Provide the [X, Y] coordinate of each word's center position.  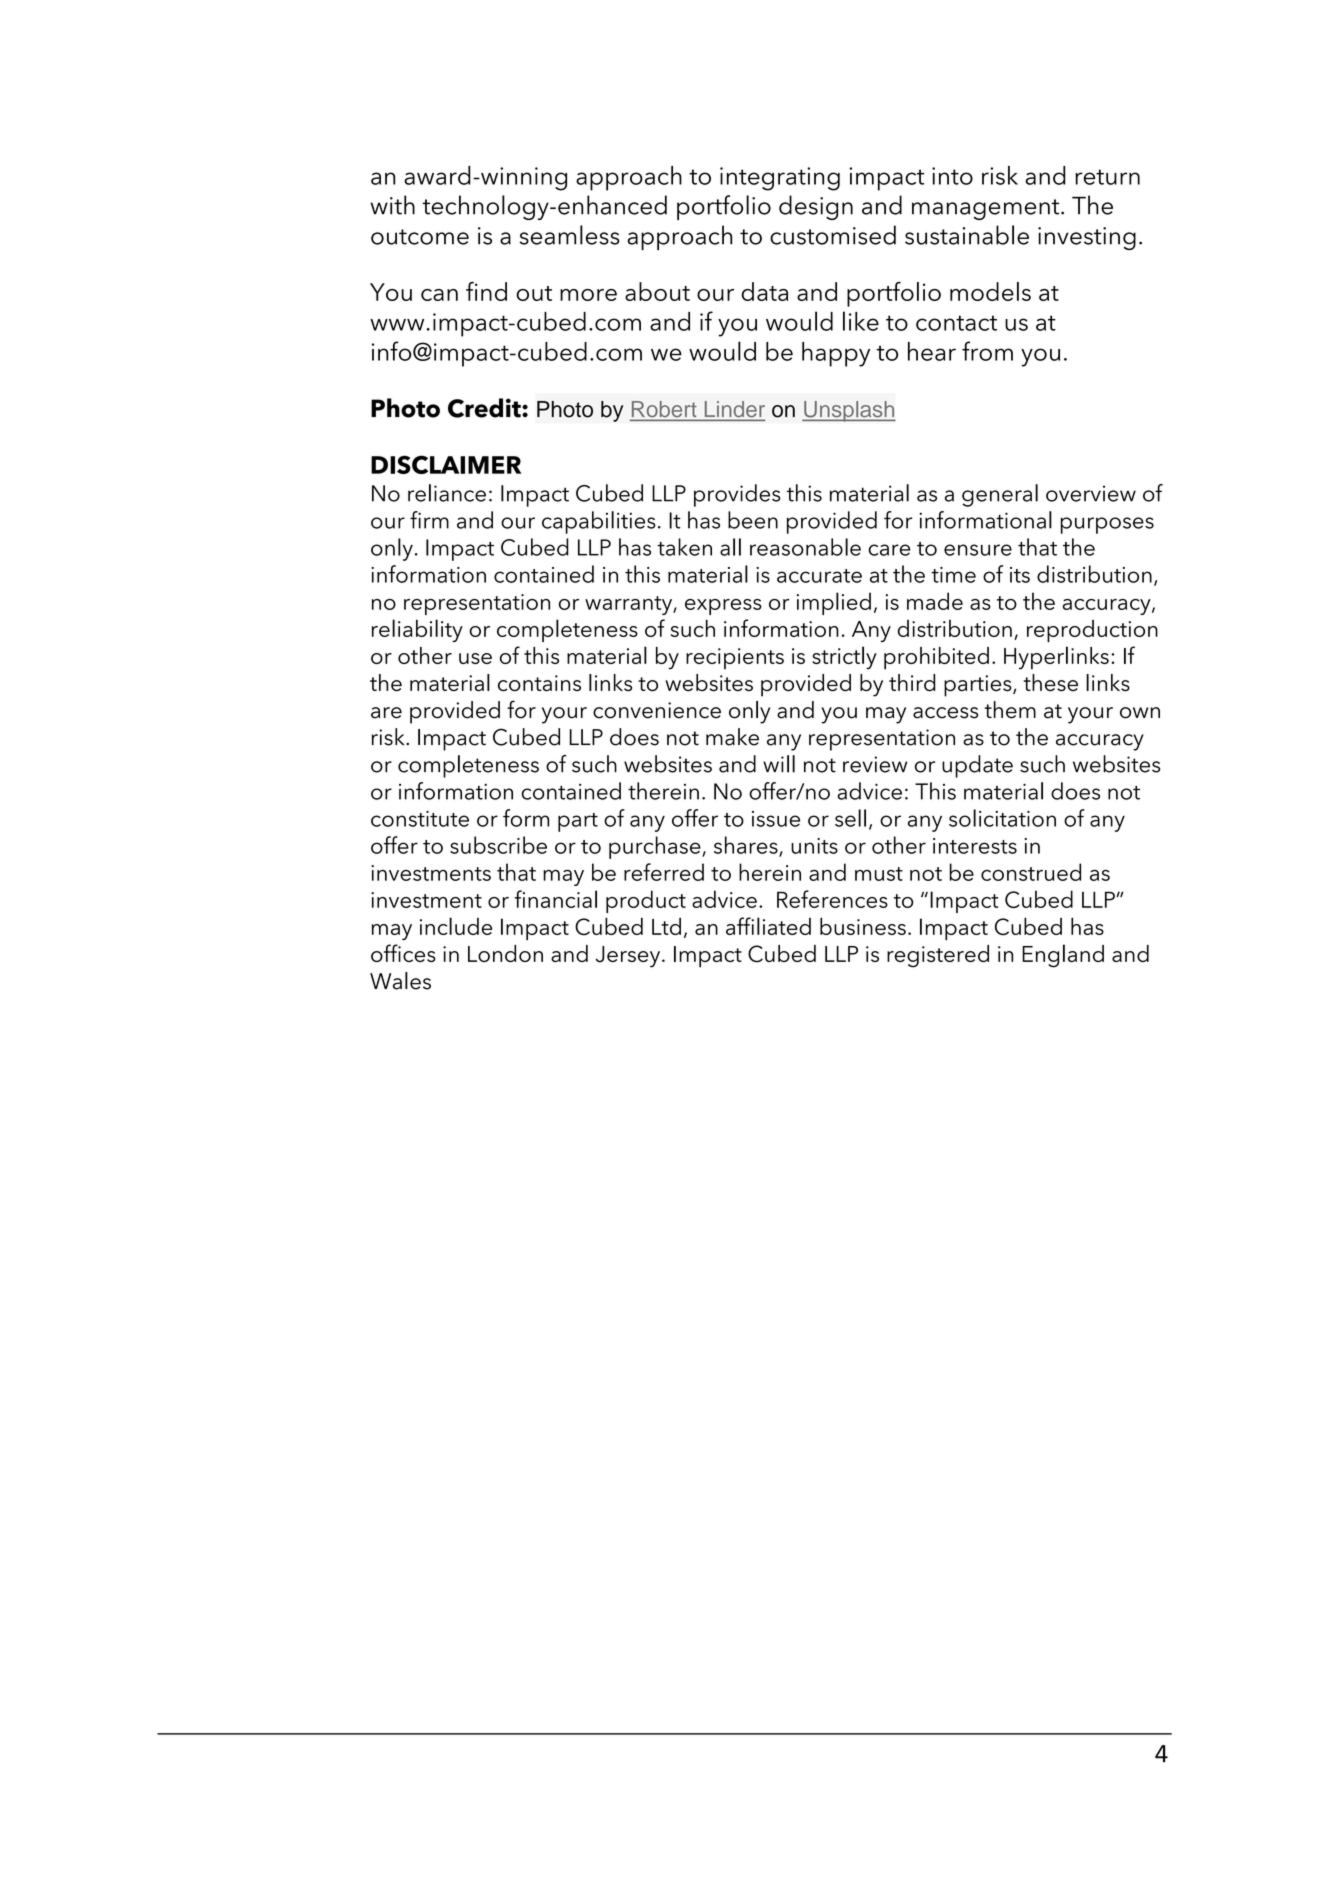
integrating [780, 179]
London [505, 953]
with [392, 205]
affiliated [768, 926]
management [987, 209]
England [1063, 956]
